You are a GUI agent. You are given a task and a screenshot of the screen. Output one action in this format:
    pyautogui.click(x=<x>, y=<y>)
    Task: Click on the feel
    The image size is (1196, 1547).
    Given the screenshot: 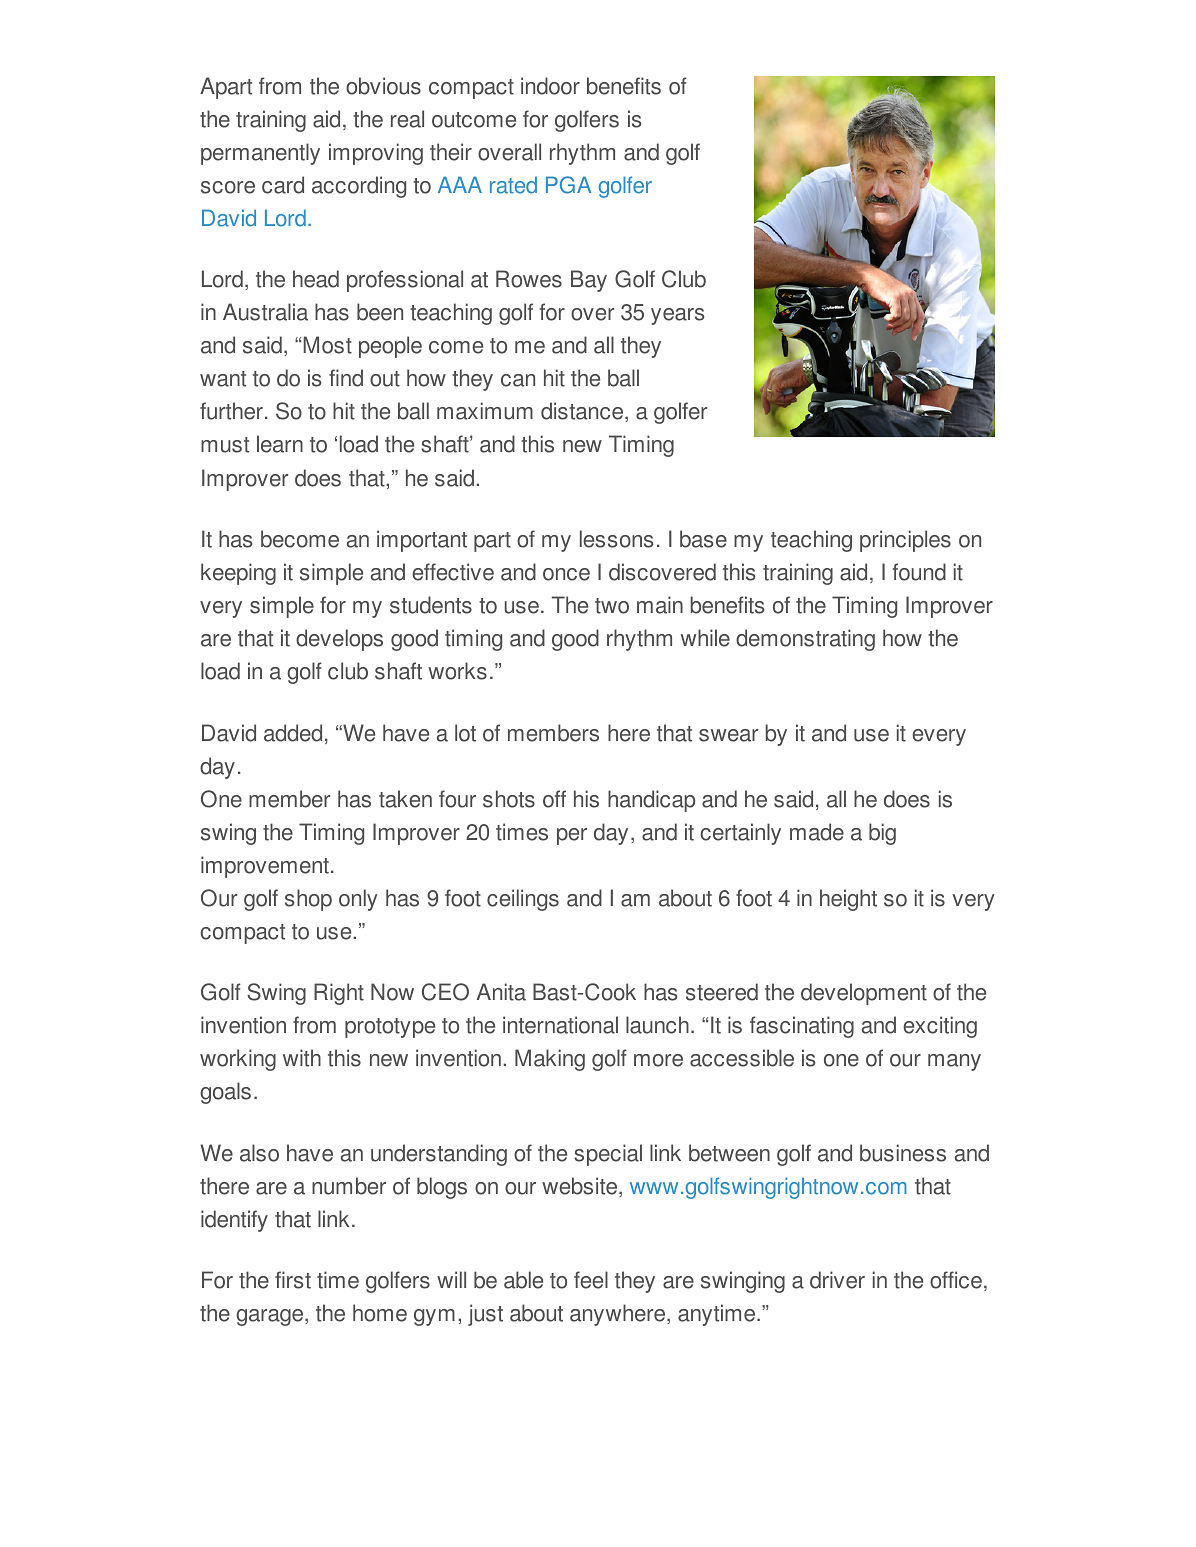 What is the action you would take?
    pyautogui.click(x=591, y=1280)
